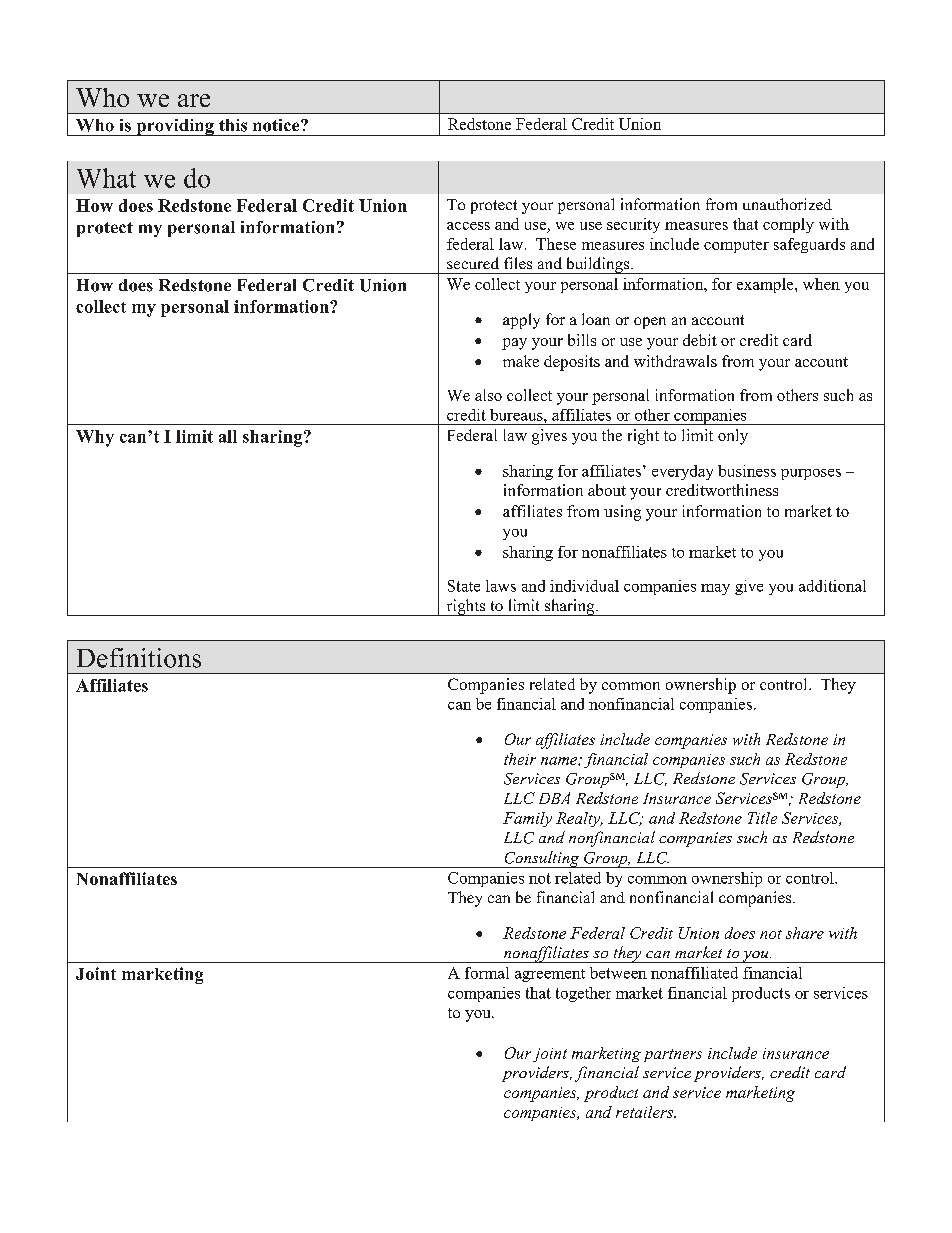 The width and height of the page is (952, 1233). What do you see at coordinates (762, 818) in the page?
I see `Title` at bounding box center [762, 818].
